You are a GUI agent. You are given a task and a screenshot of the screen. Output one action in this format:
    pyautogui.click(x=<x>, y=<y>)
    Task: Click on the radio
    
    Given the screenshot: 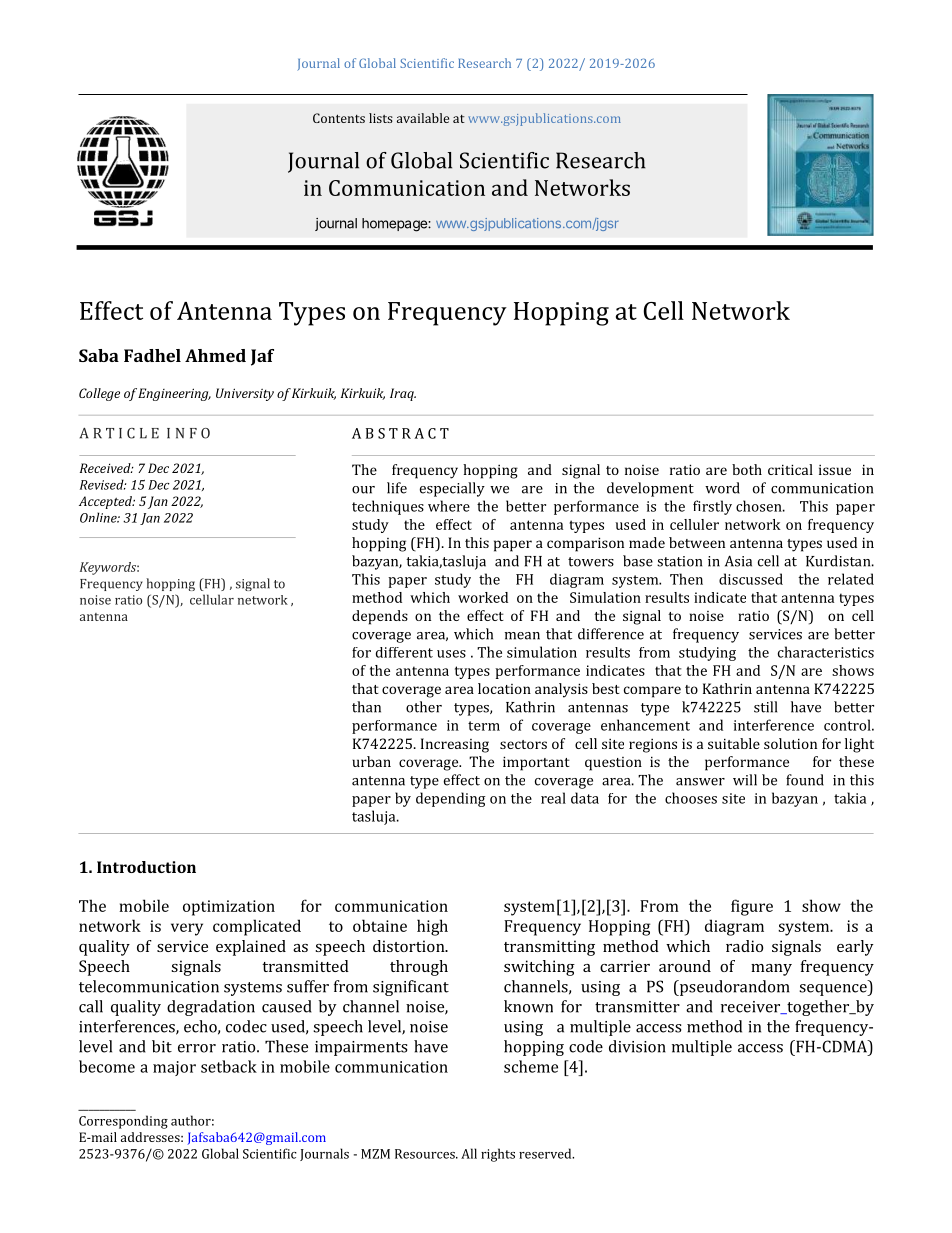 What is the action you would take?
    pyautogui.click(x=744, y=946)
